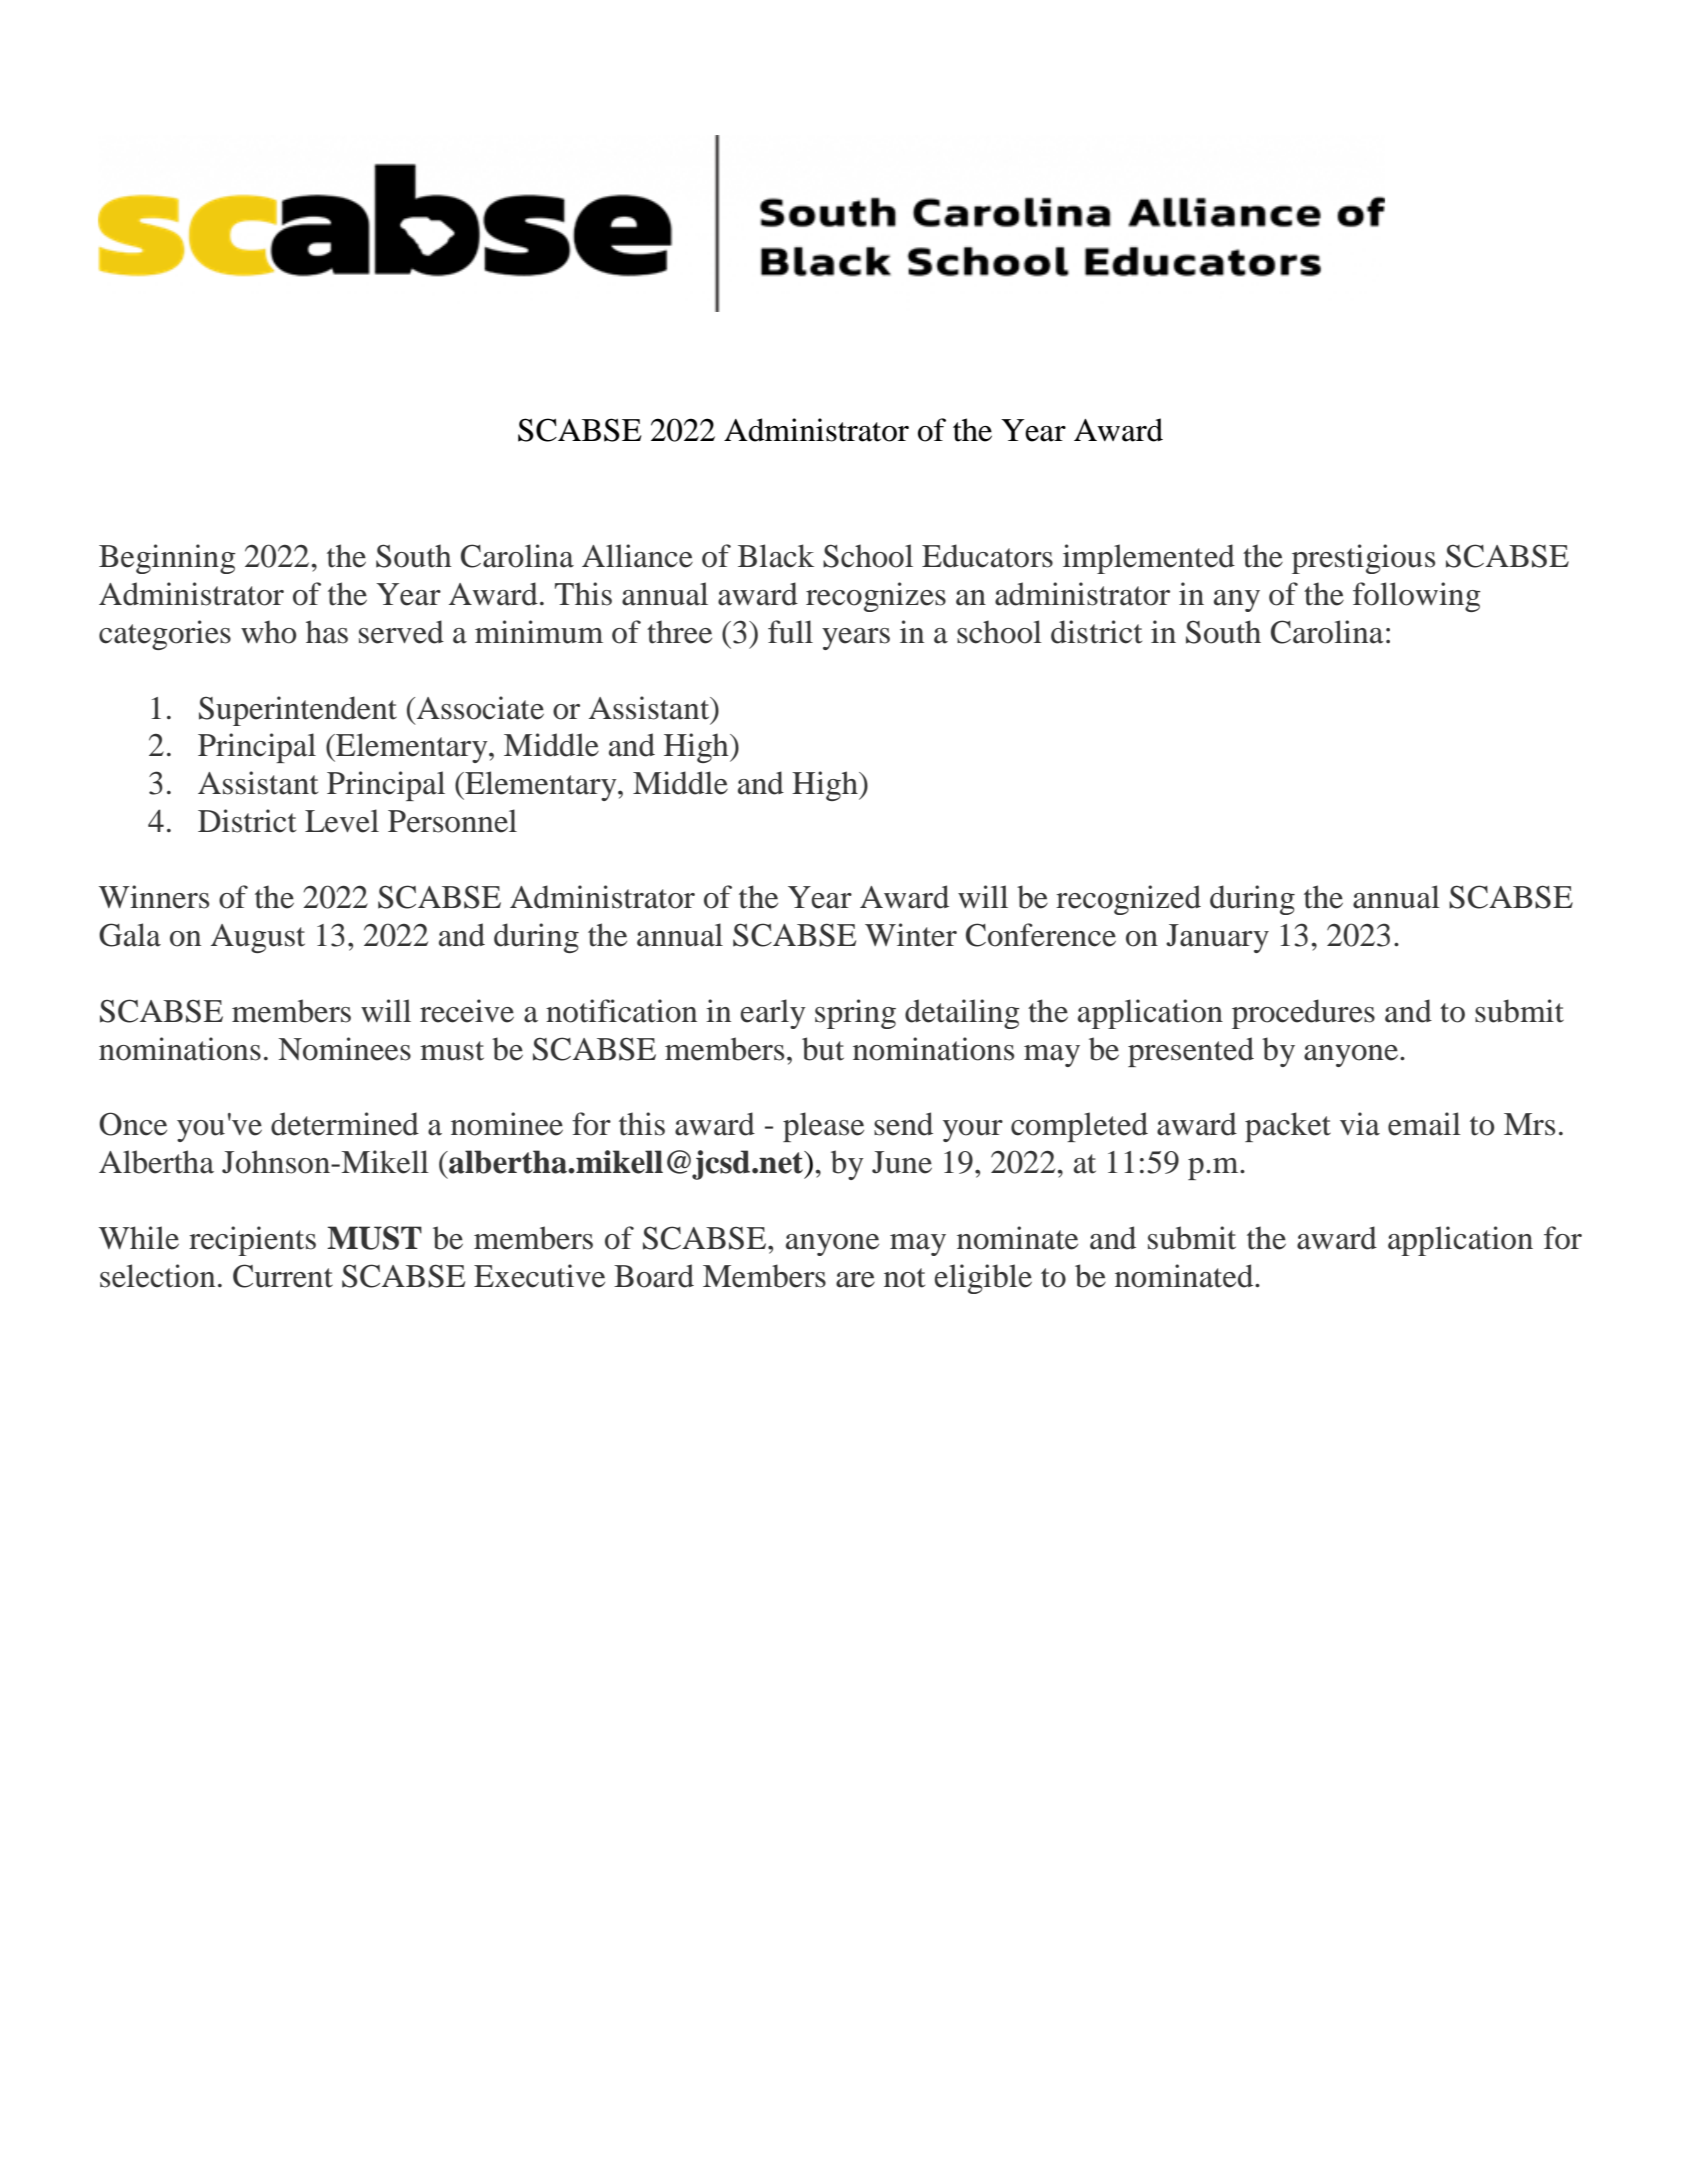 This screenshot has height=2175, width=1681. Describe the element at coordinates (283, 1276) in the screenshot. I see `Current` at that location.
